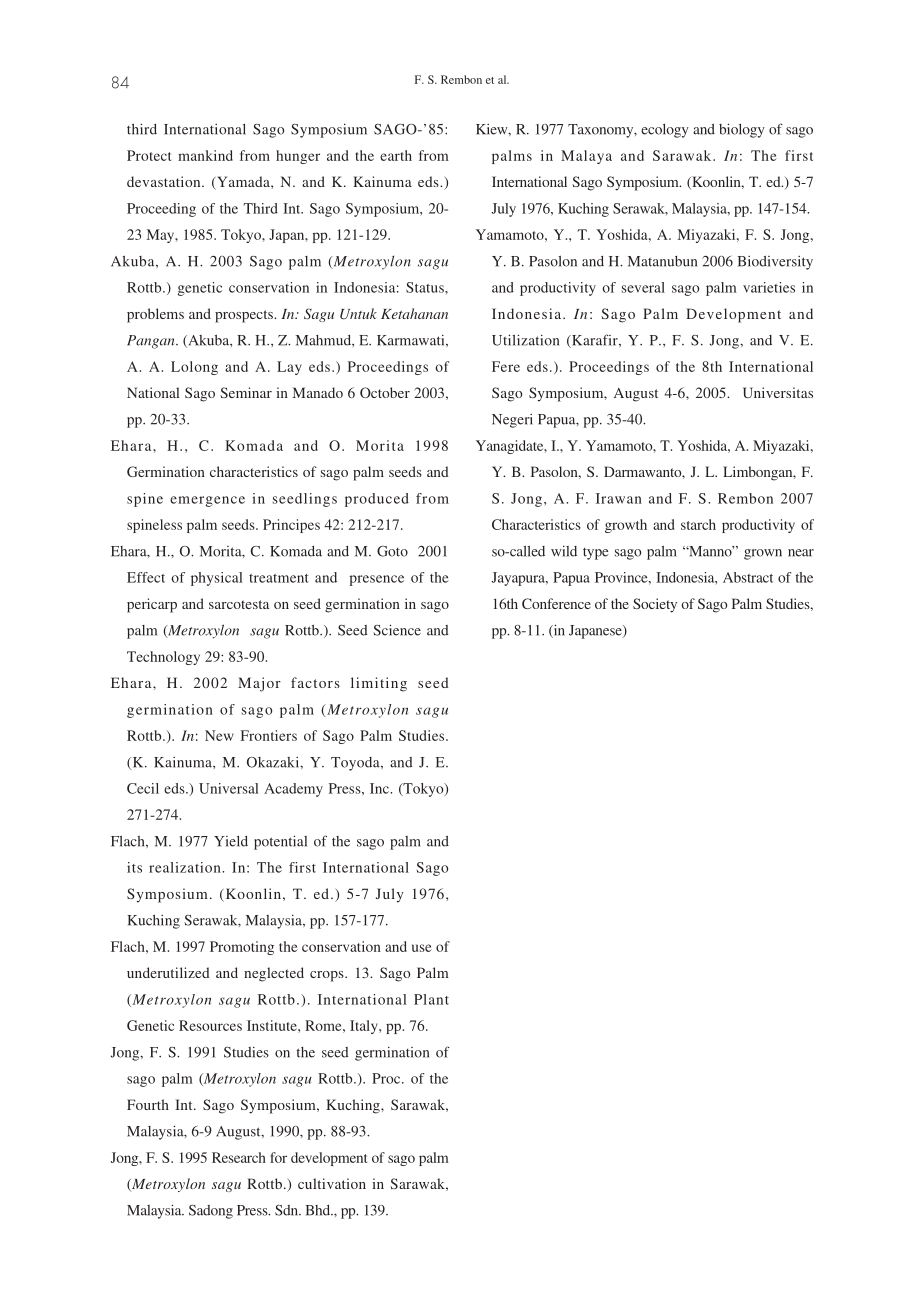 Image resolution: width=924 pixels, height=1307 pixels. Describe the element at coordinates (332, 1183) in the screenshot. I see `cultivation` at that location.
